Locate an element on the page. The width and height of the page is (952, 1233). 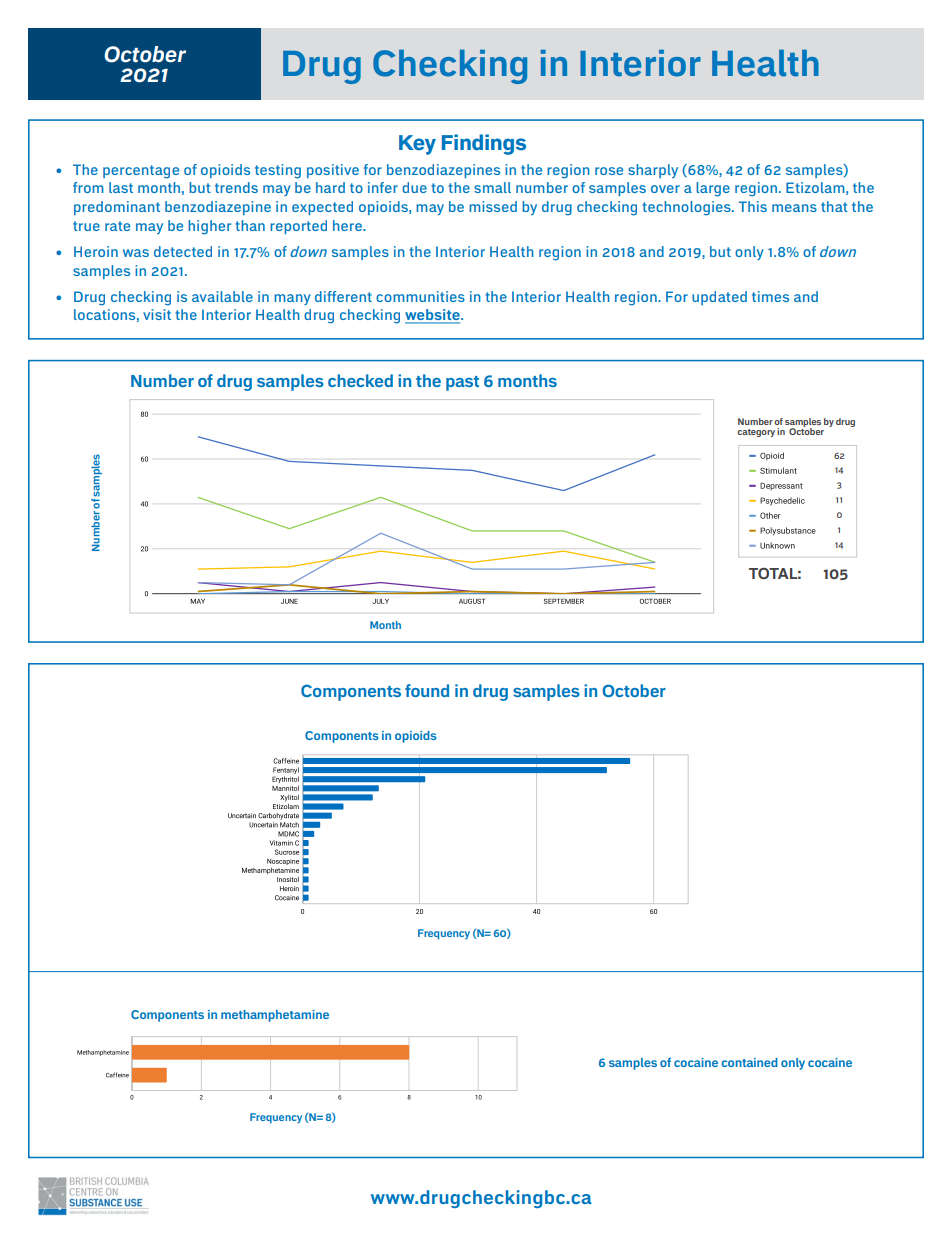
small is located at coordinates (492, 187).
